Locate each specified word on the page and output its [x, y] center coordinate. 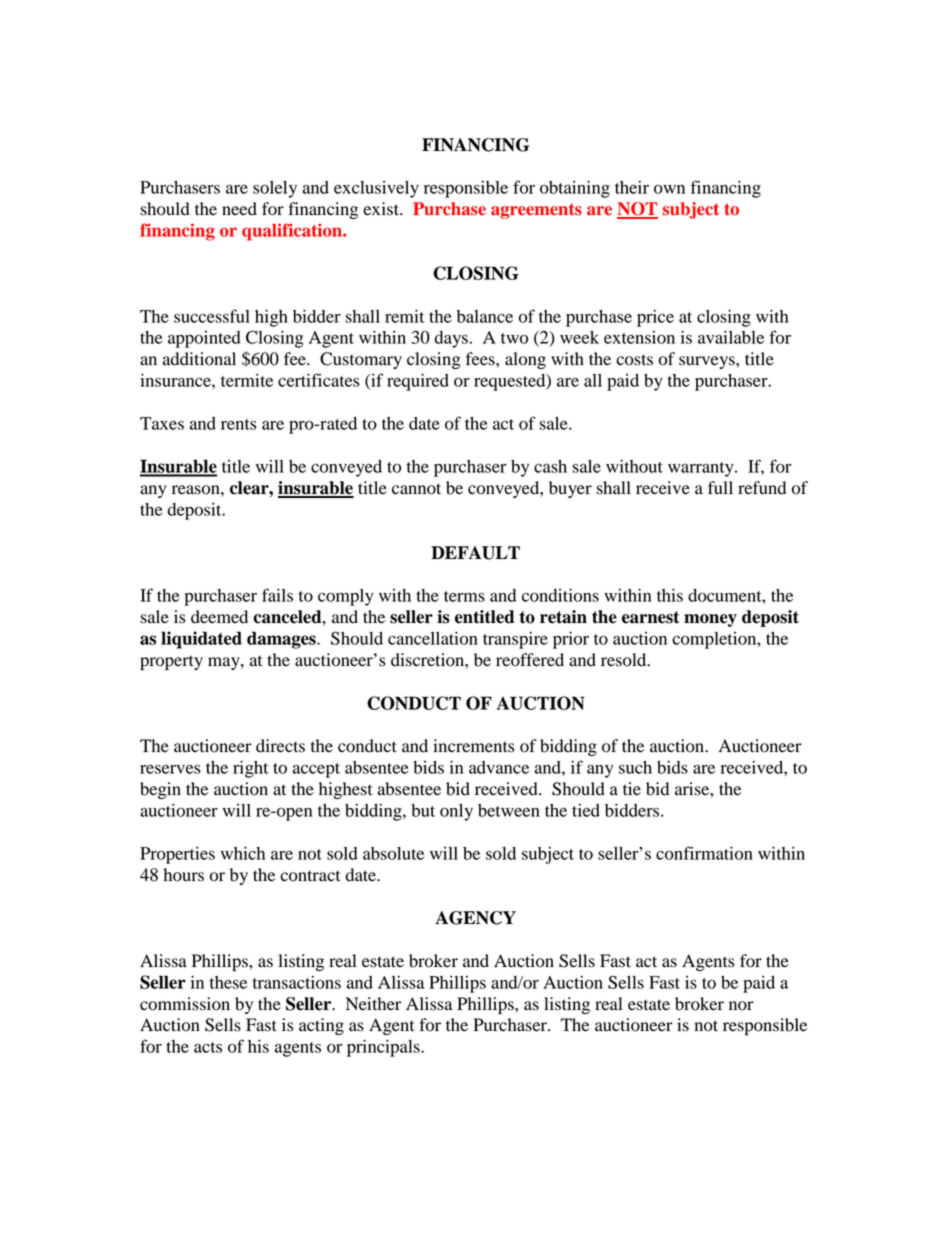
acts [208, 1047]
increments [473, 746]
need [239, 209]
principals [384, 1048]
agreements [536, 211]
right [250, 769]
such [635, 767]
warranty [702, 469]
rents [239, 424]
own [669, 189]
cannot [416, 489]
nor [741, 1006]
